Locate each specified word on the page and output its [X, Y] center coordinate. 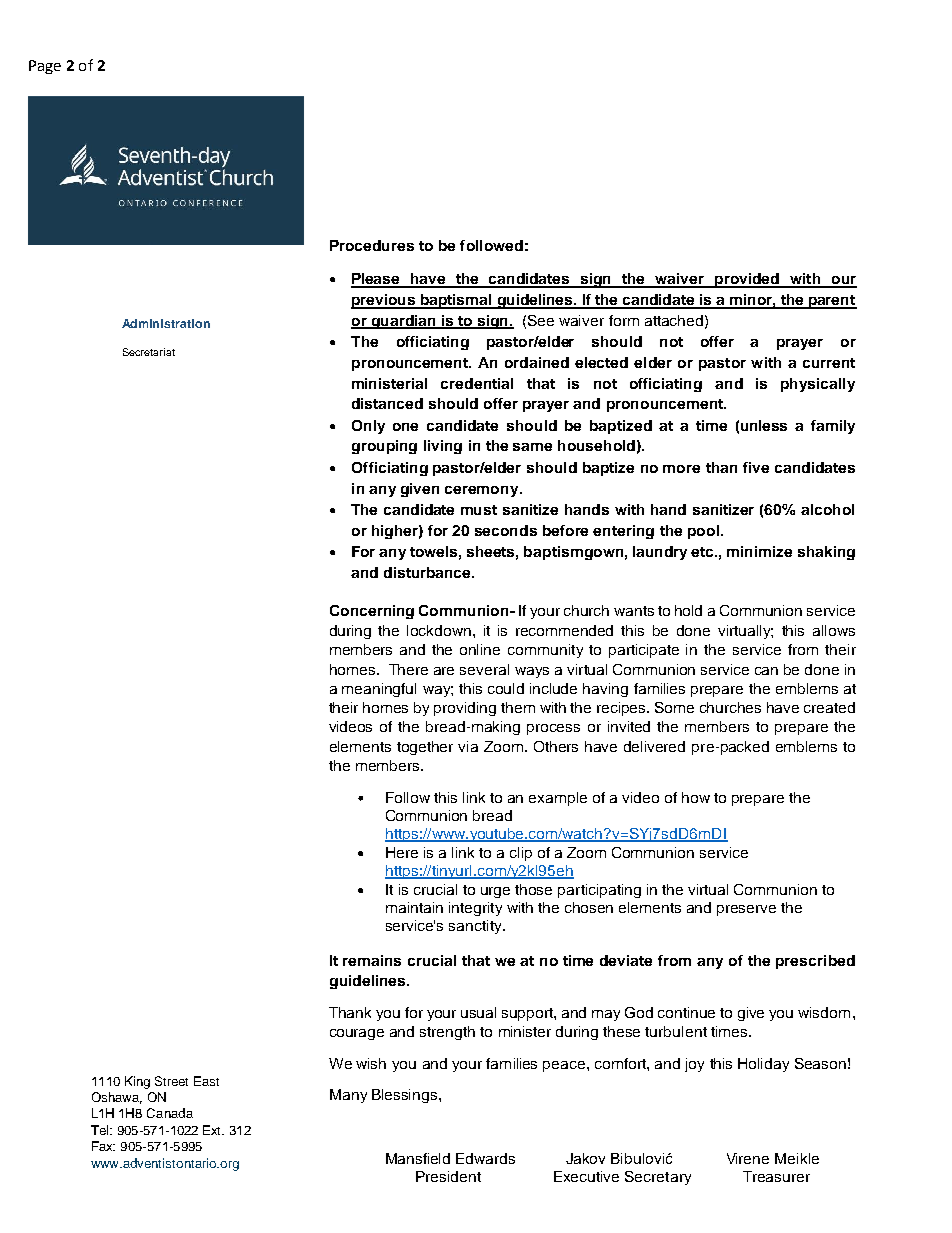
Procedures [372, 245]
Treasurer [776, 1176]
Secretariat [149, 352]
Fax [103, 1146]
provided [747, 280]
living [443, 447]
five [756, 467]
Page [45, 67]
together [425, 748]
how [696, 797]
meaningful [379, 690]
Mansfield [418, 1158]
